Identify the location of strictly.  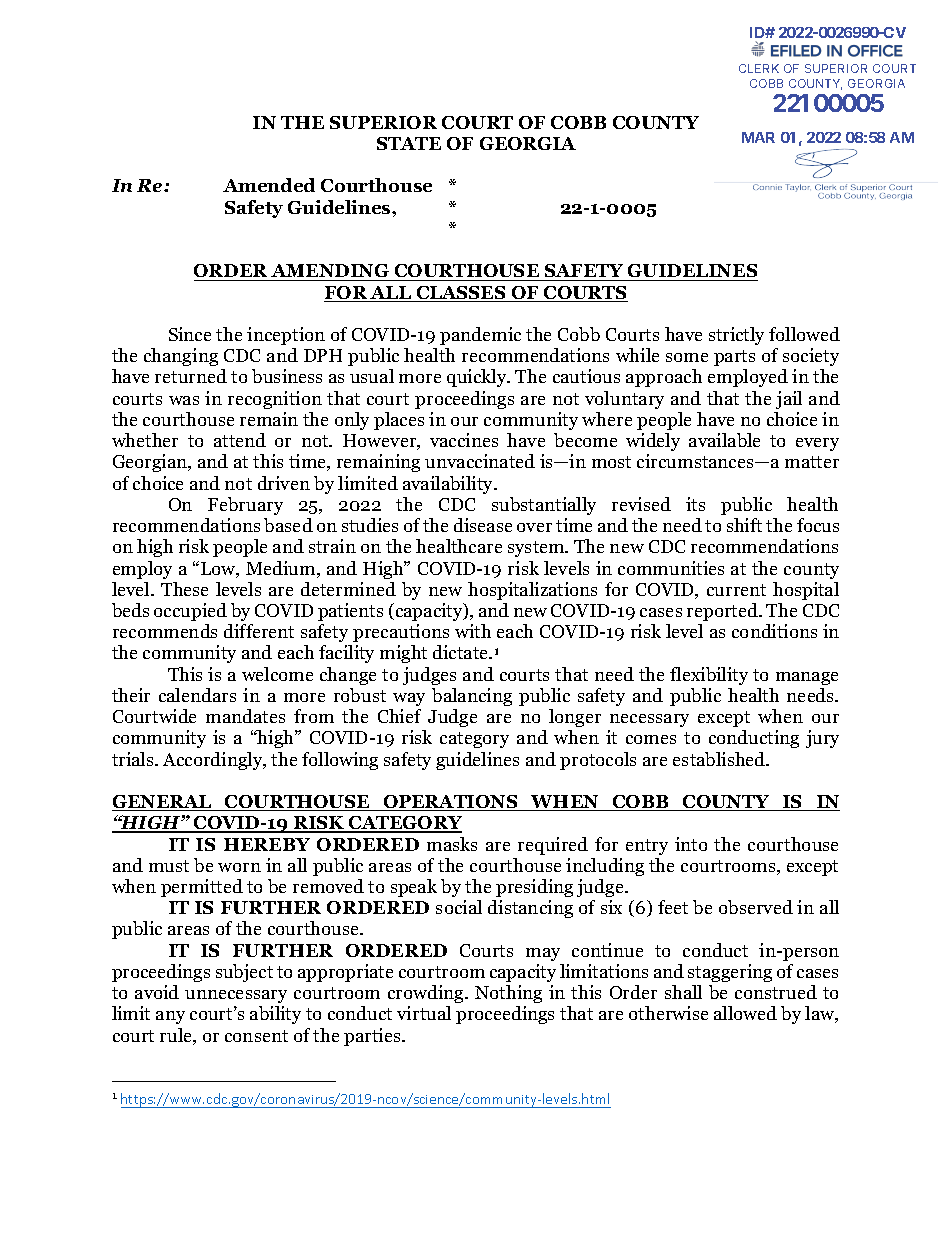
(736, 336).
